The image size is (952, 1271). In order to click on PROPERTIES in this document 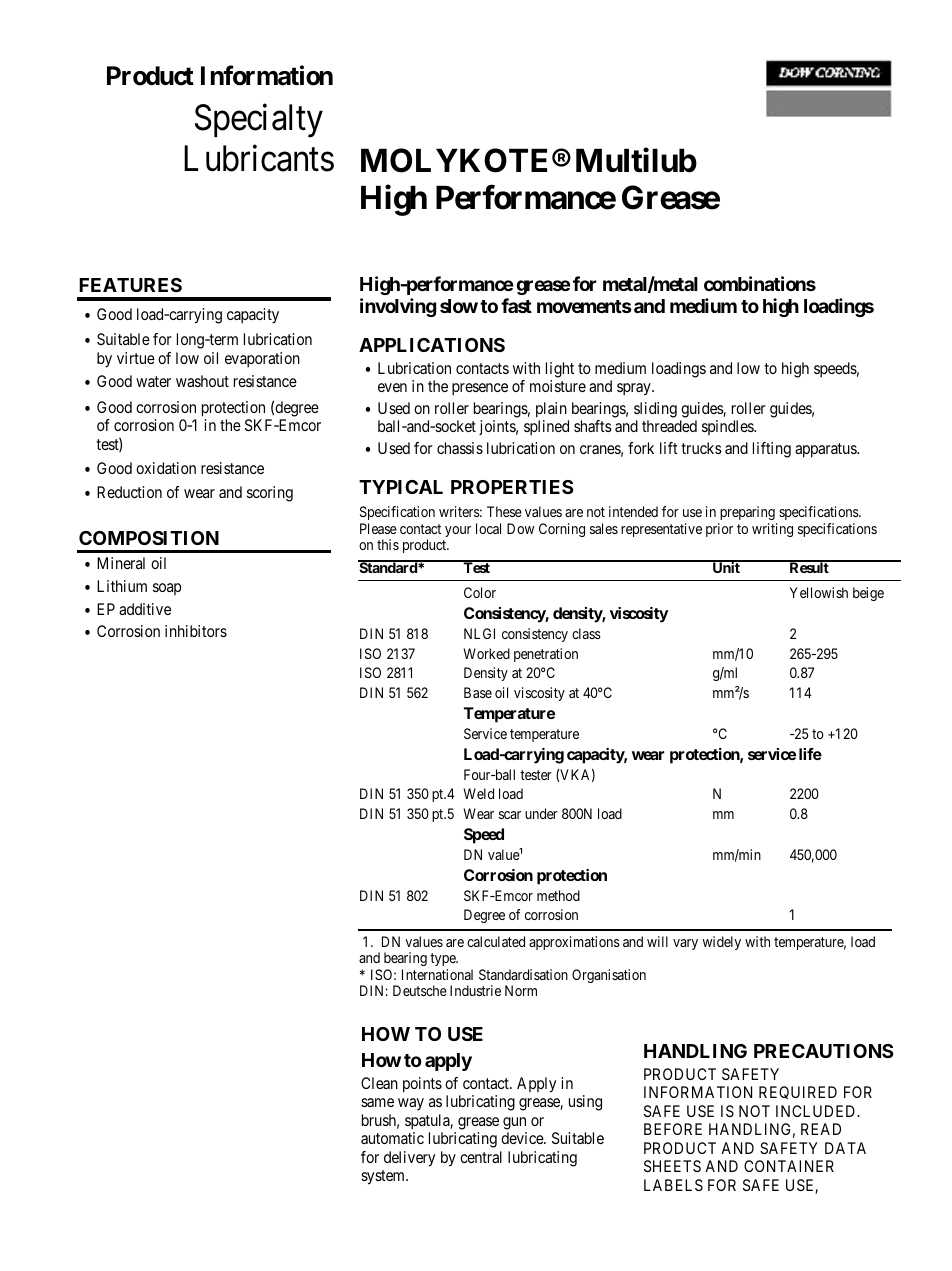, I will do `click(512, 487)`.
